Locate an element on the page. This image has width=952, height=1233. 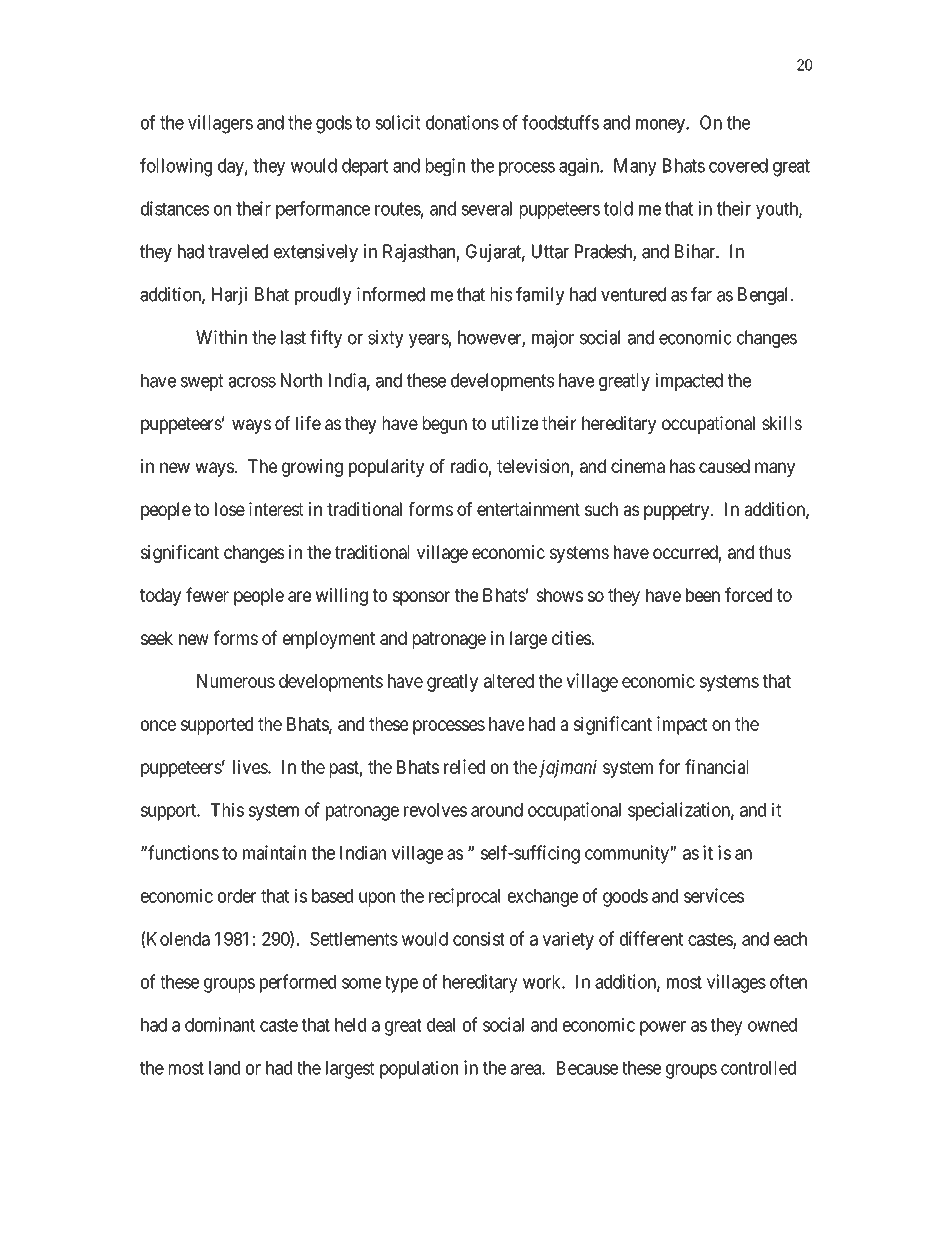
begin is located at coordinates (445, 167).
